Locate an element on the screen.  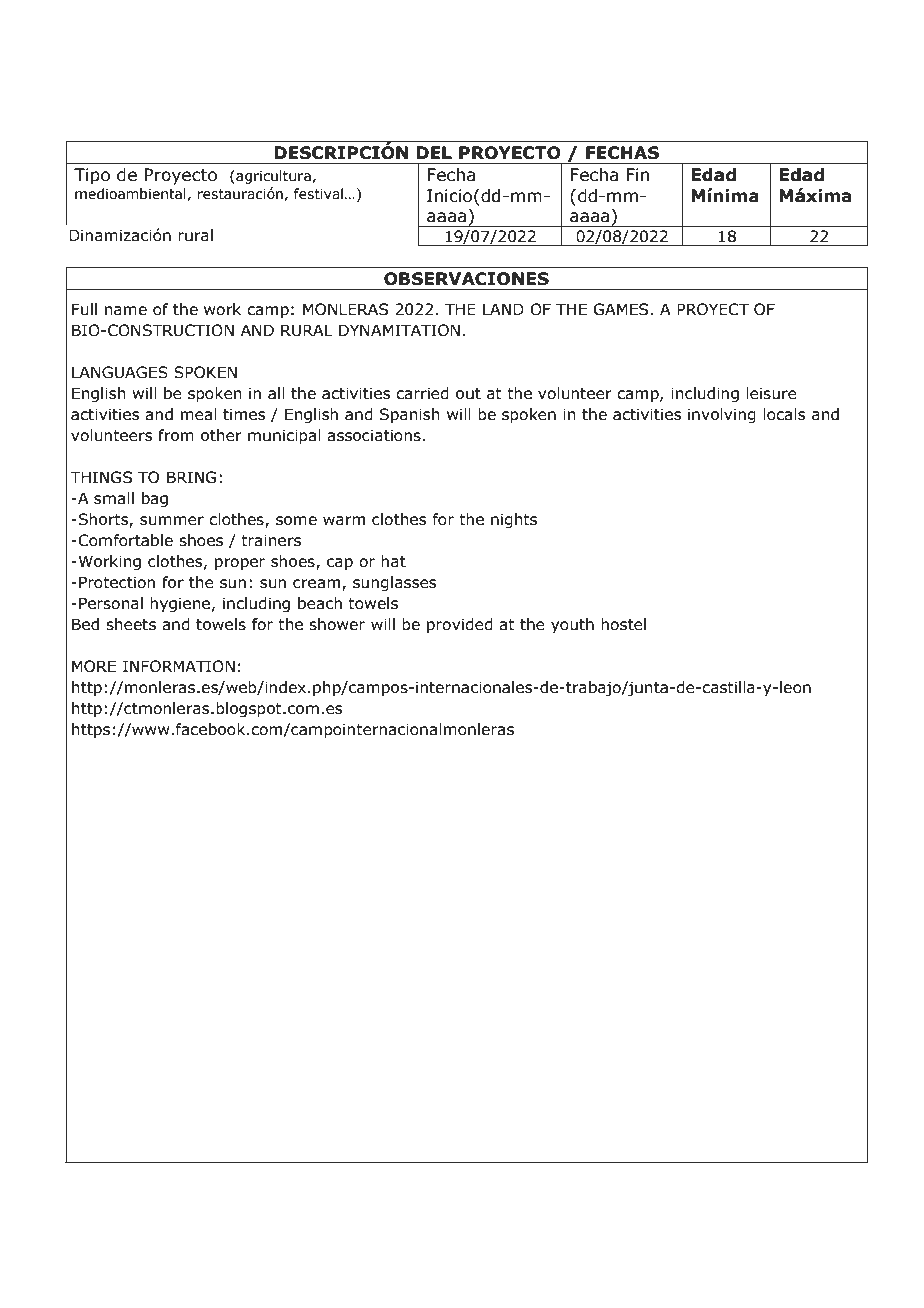
involving is located at coordinates (722, 415).
